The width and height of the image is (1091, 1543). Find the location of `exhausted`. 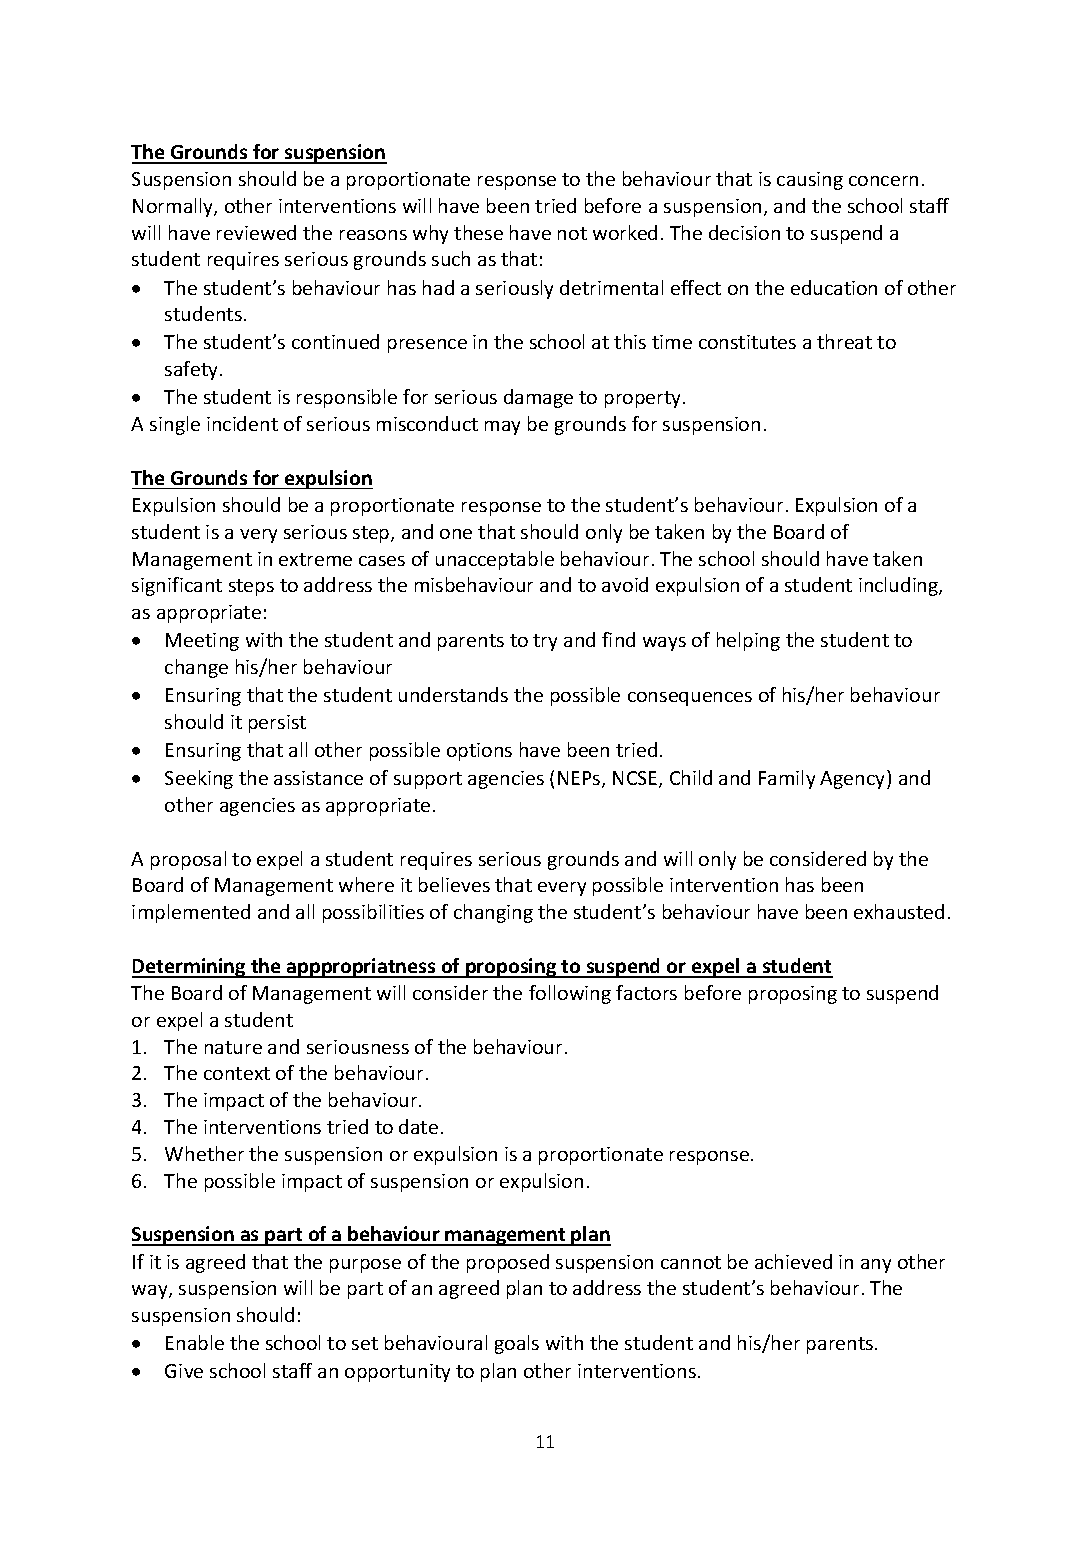

exhausted is located at coordinates (899, 911).
